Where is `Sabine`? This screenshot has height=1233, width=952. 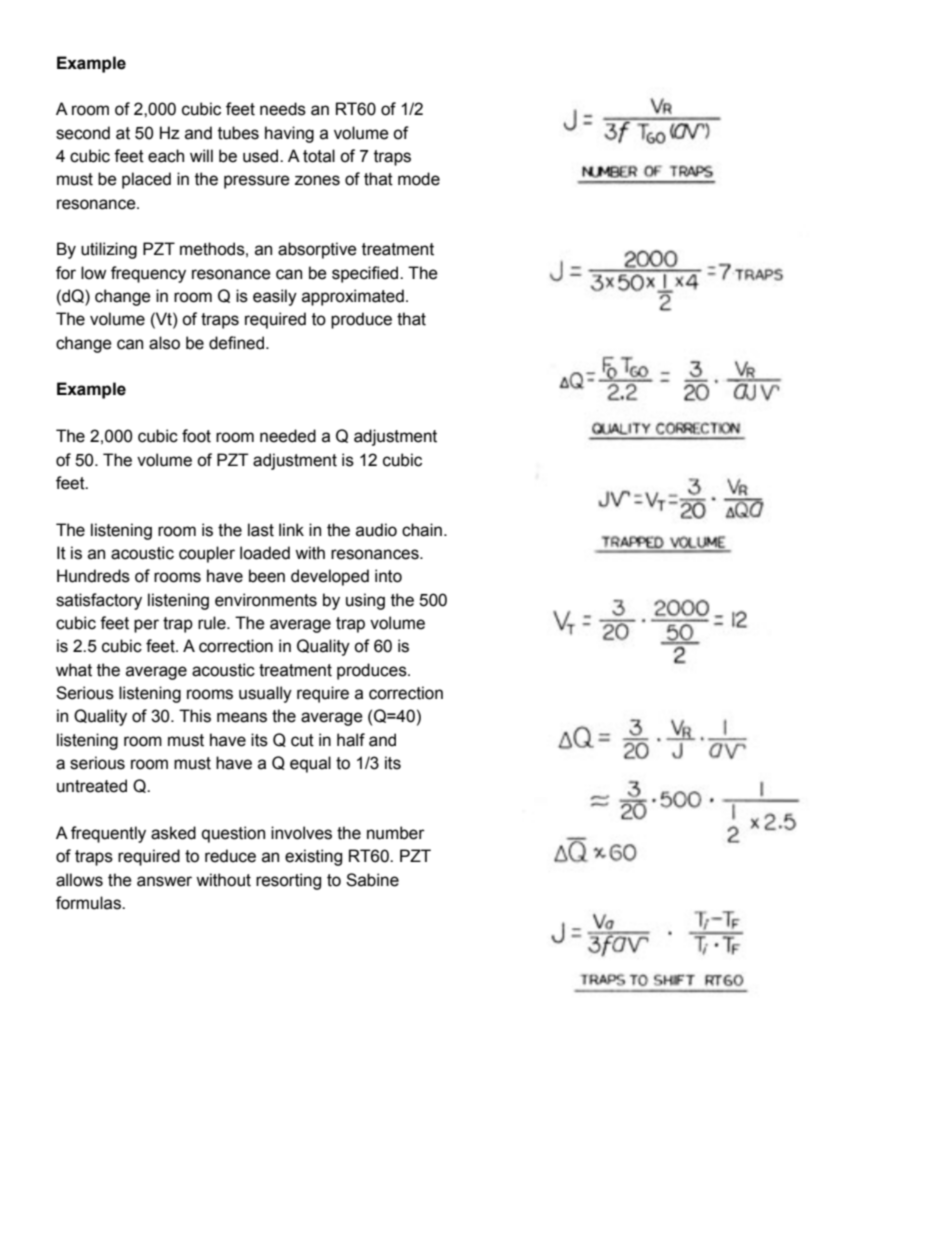 Sabine is located at coordinates (372, 880).
